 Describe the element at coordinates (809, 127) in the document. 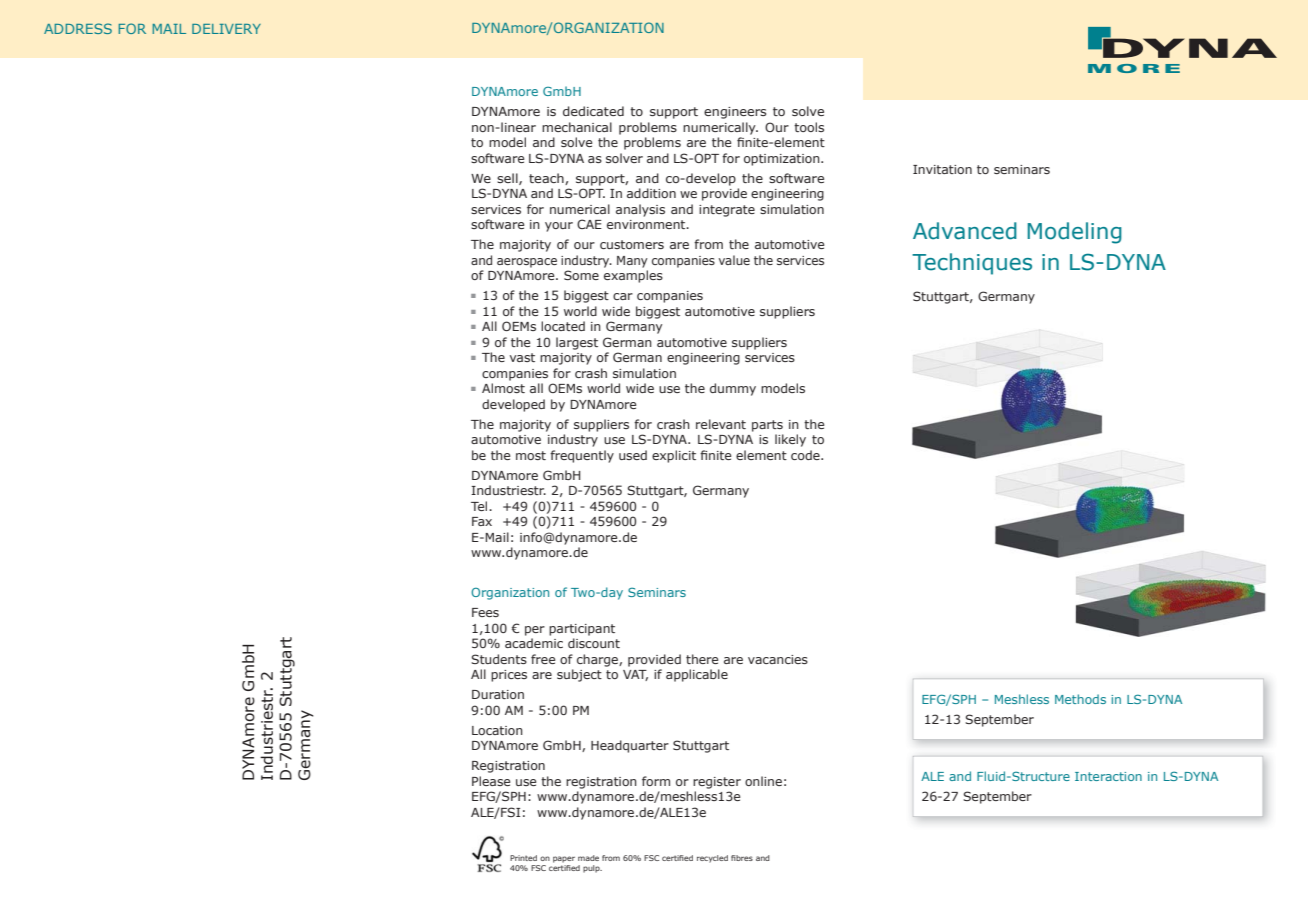

I see `tools` at that location.
